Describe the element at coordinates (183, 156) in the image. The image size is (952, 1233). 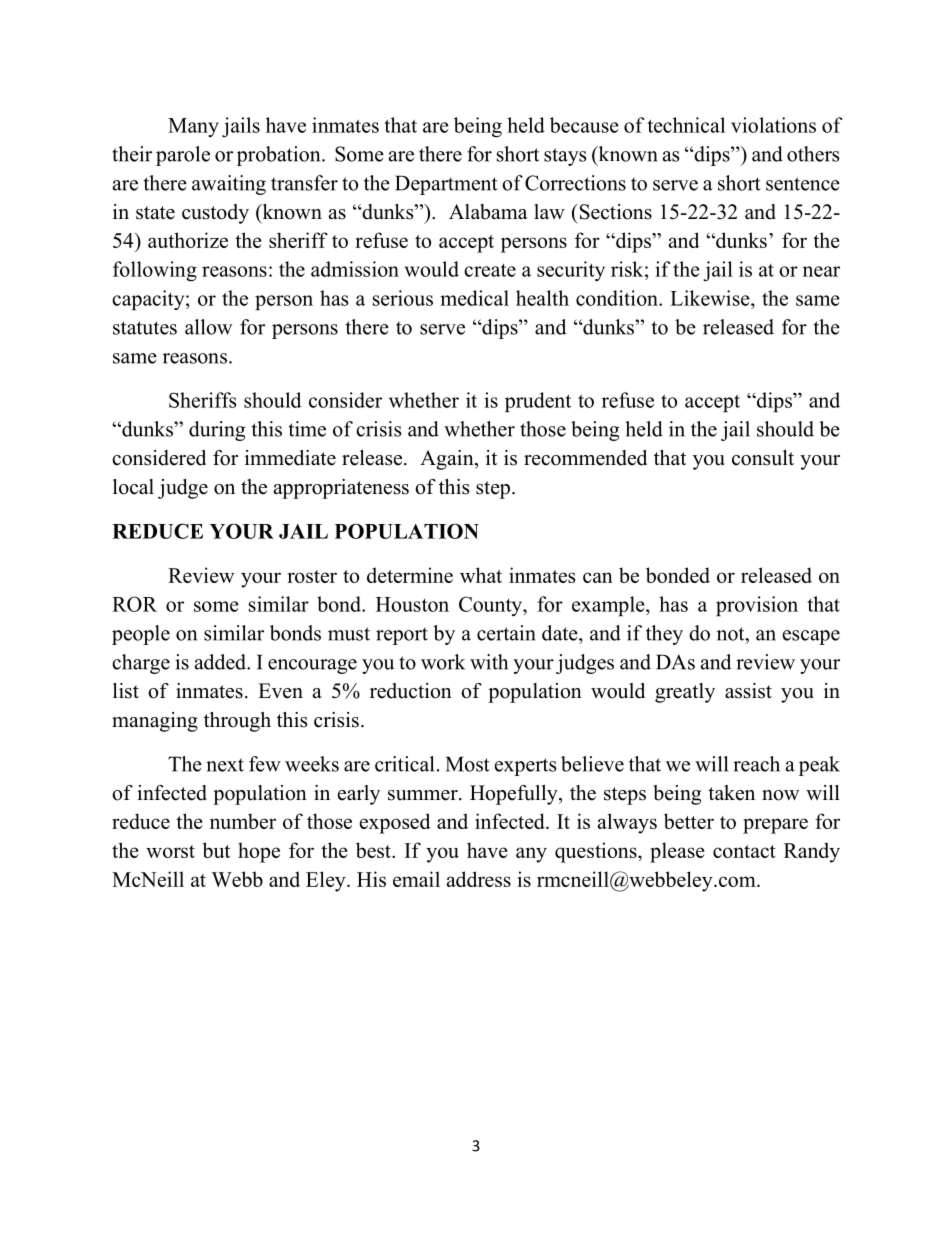
I see `parole` at that location.
